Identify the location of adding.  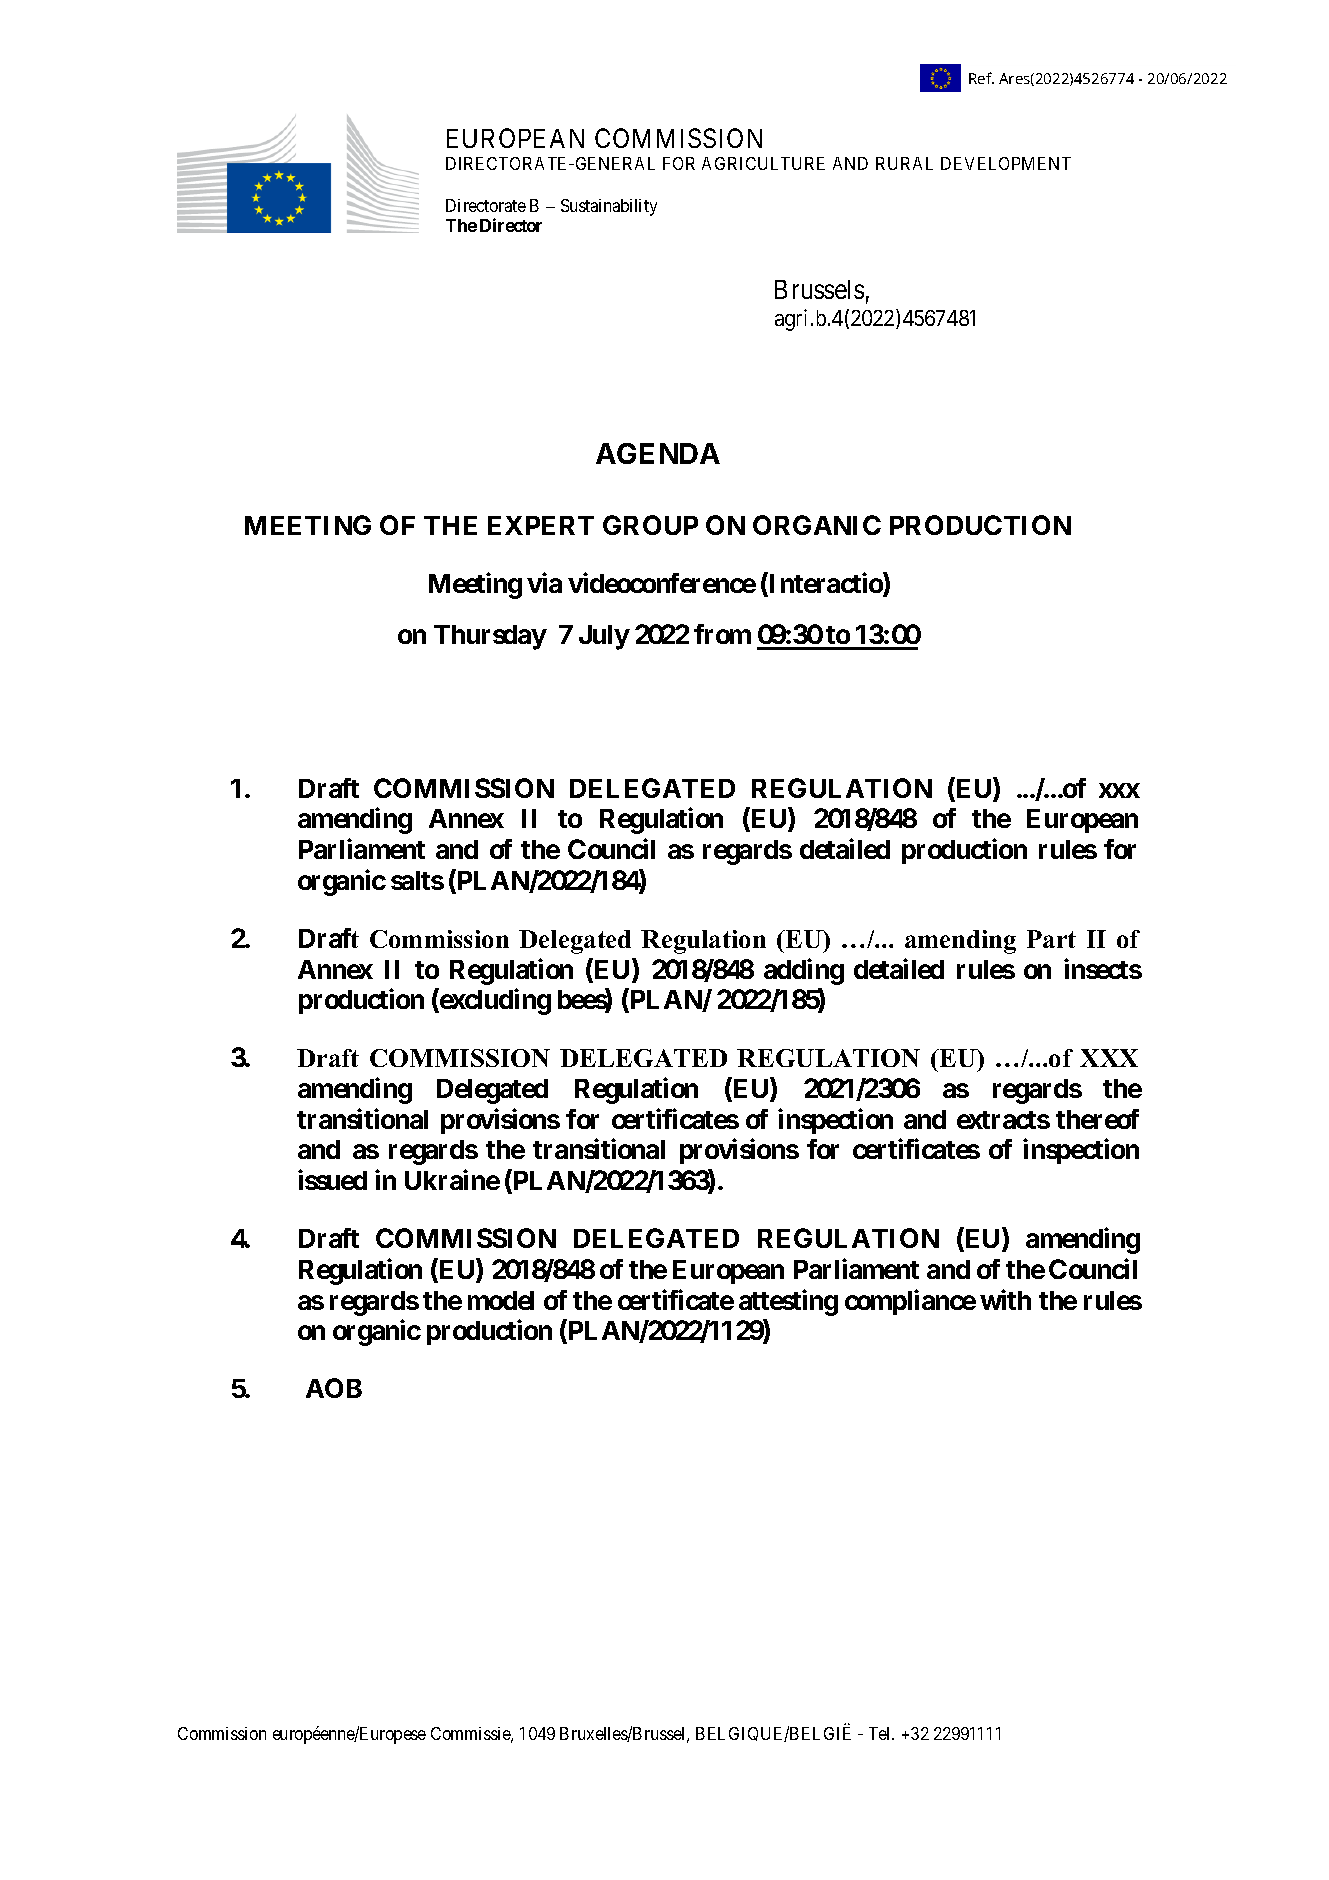
(804, 971).
